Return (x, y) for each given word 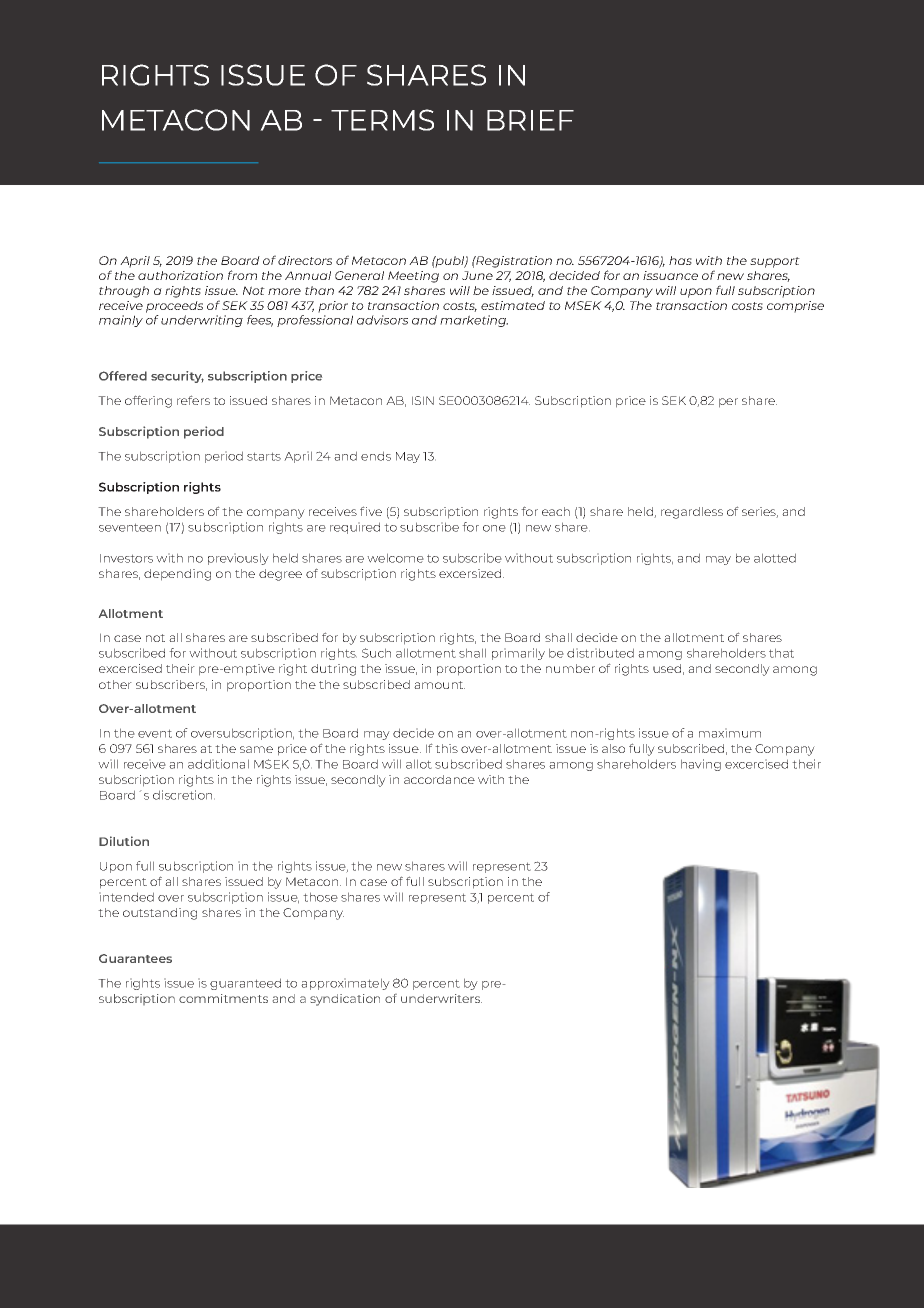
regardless (692, 513)
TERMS (382, 120)
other (115, 684)
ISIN (423, 400)
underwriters (441, 998)
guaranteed (245, 984)
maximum (730, 733)
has (680, 260)
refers (193, 400)
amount (439, 685)
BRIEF (530, 120)
